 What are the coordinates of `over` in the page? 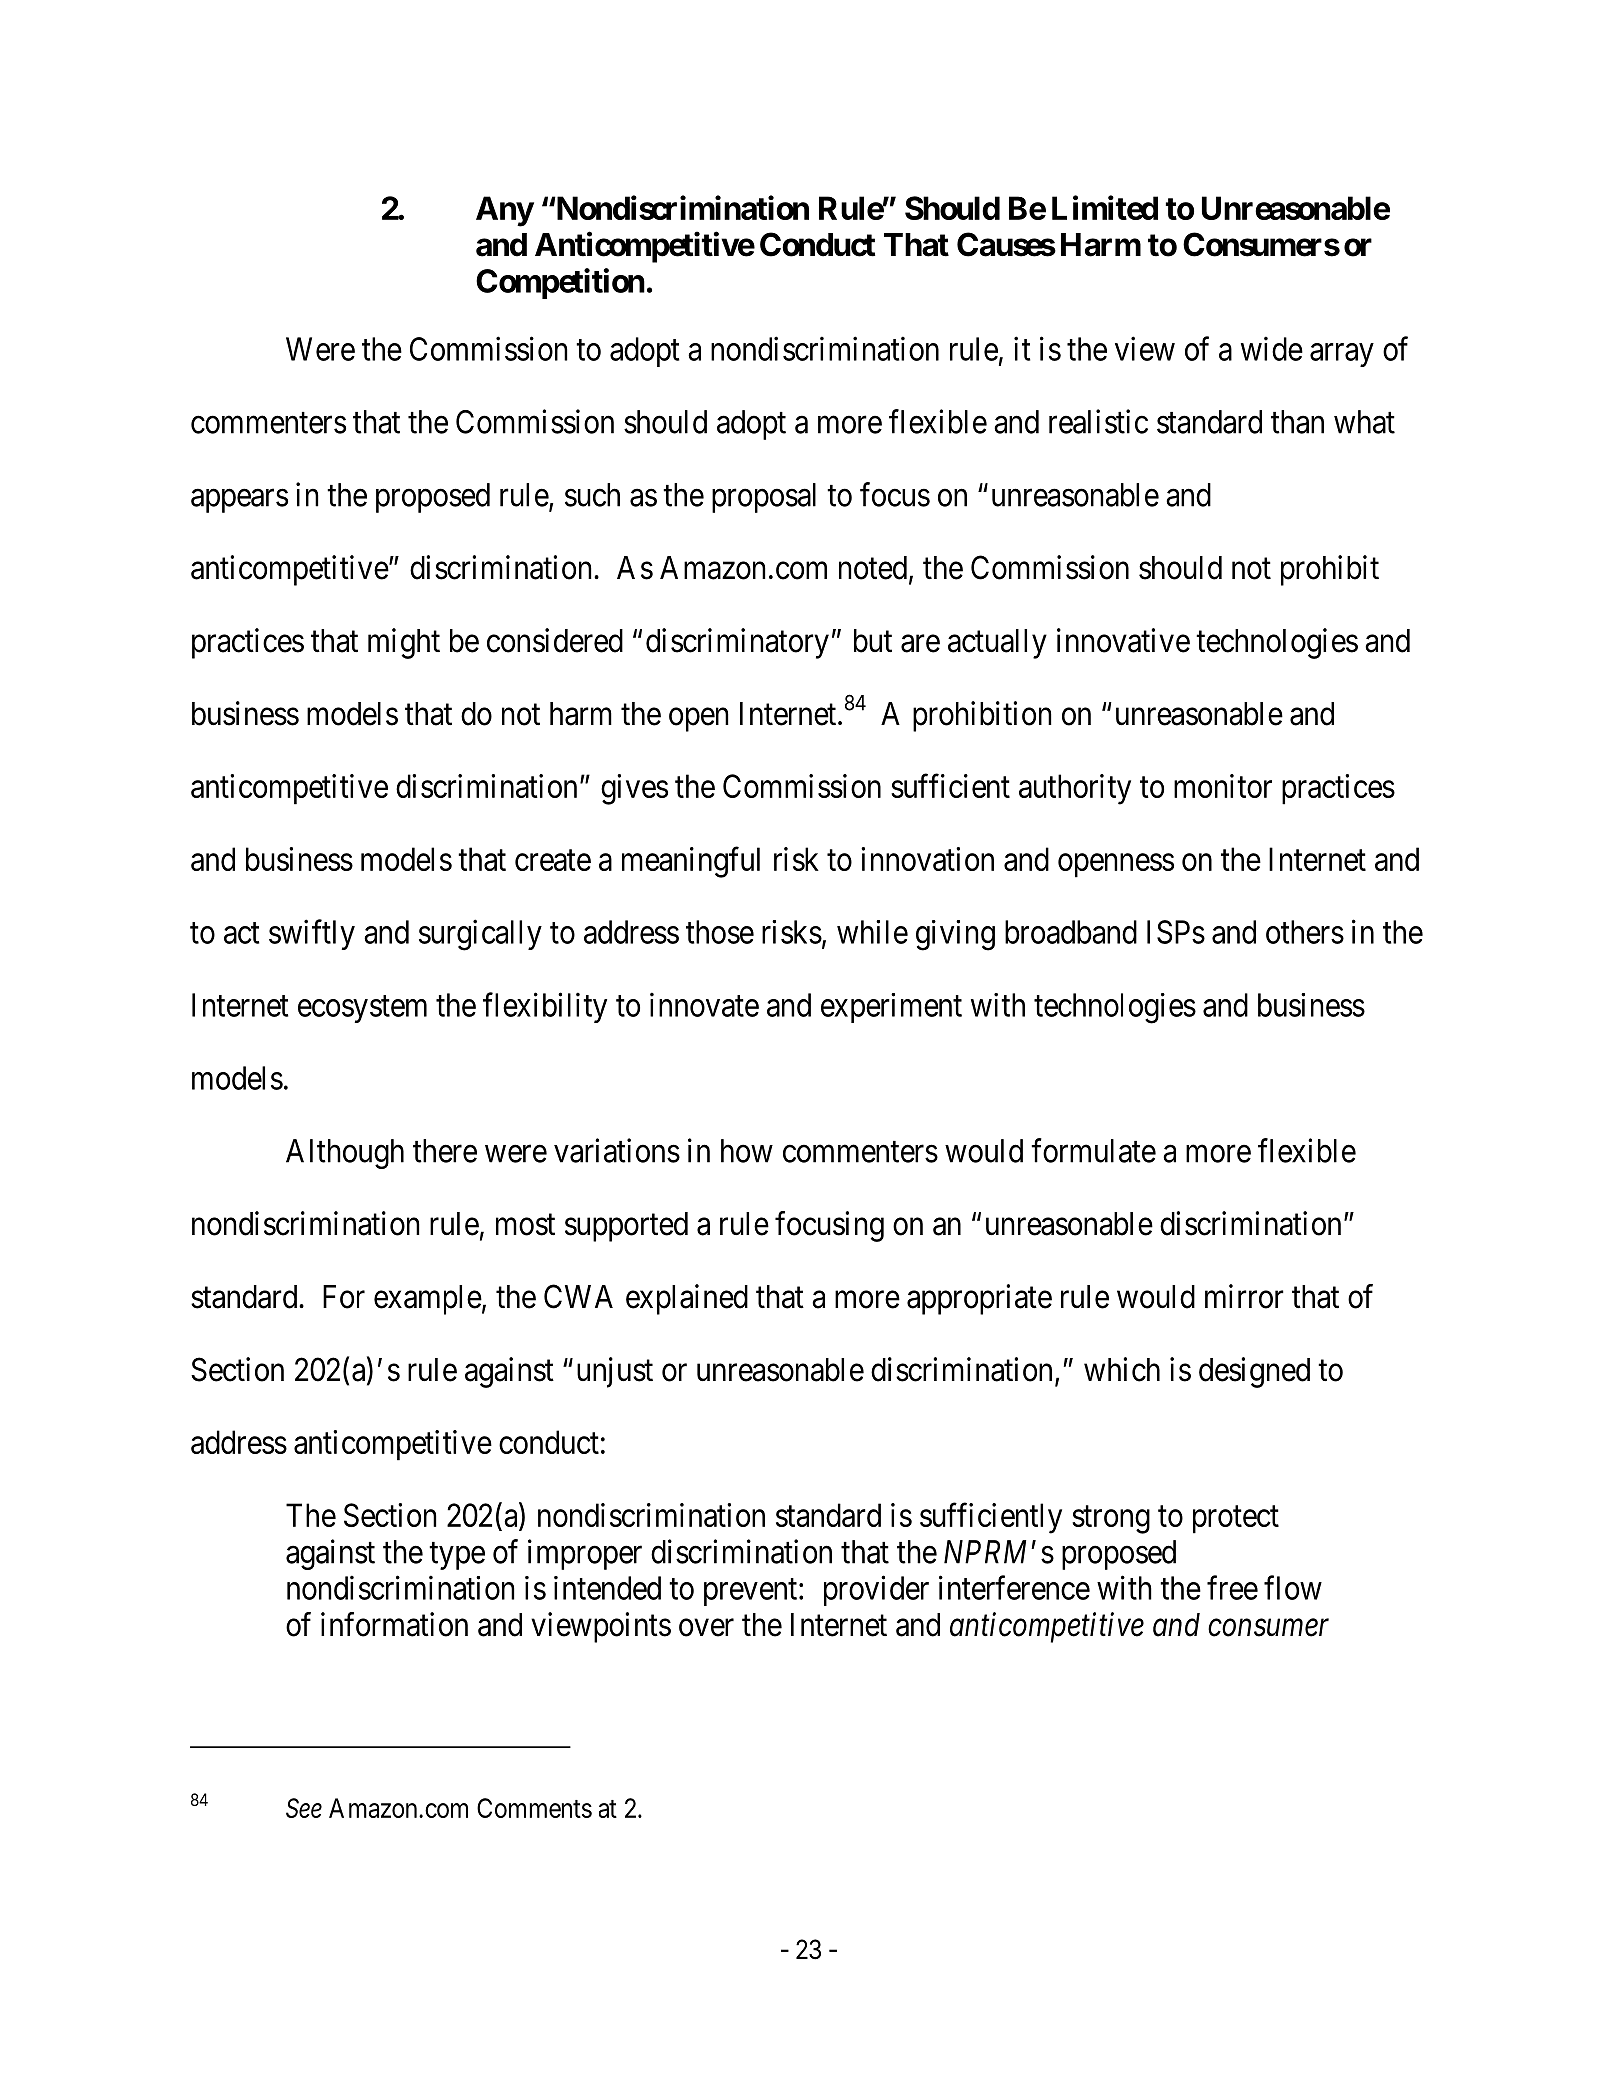 It's located at (706, 1628).
